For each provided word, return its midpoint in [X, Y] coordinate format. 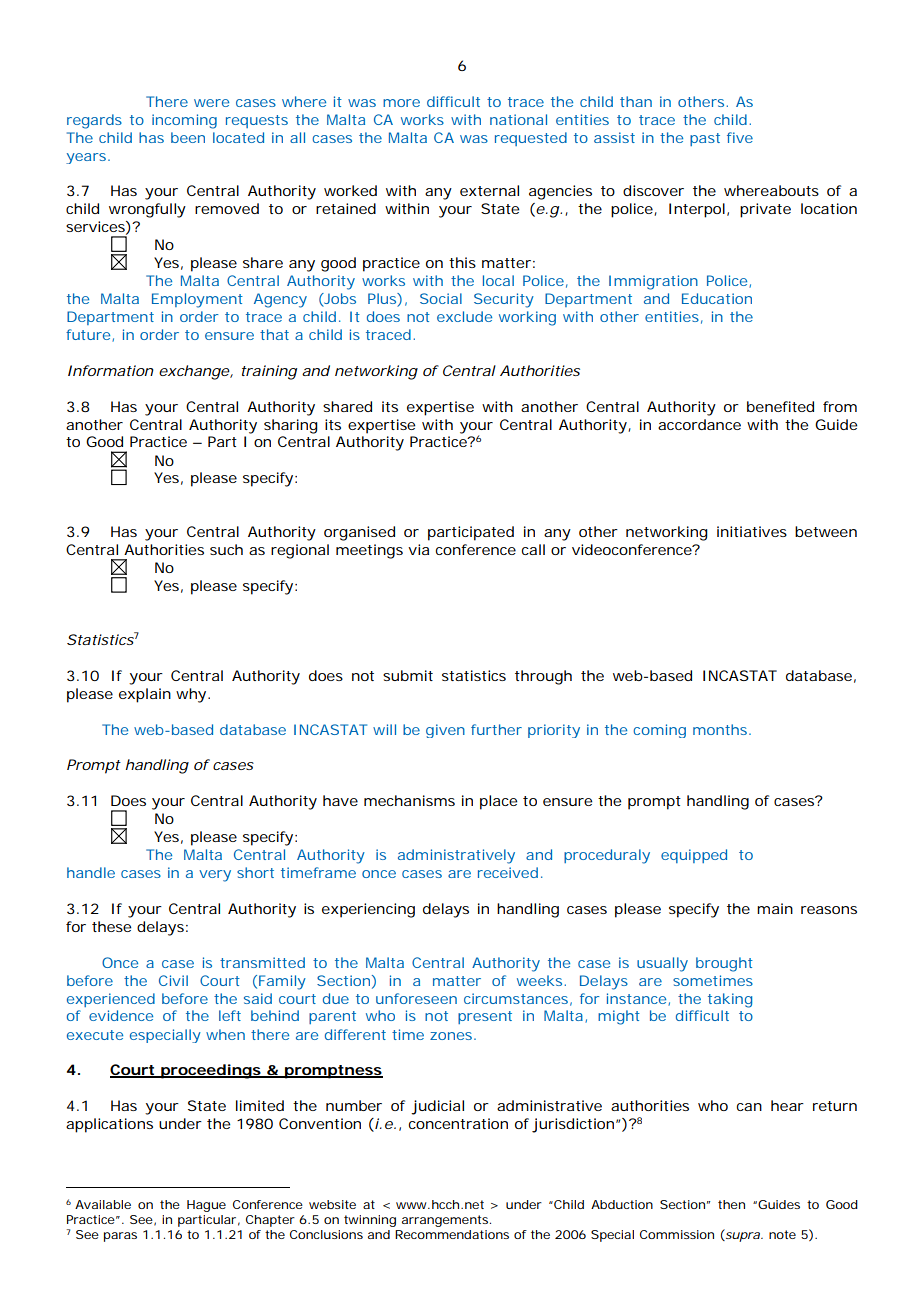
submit [408, 675]
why [193, 695]
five [740, 137]
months [722, 729]
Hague [206, 1206]
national [518, 119]
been [188, 137]
